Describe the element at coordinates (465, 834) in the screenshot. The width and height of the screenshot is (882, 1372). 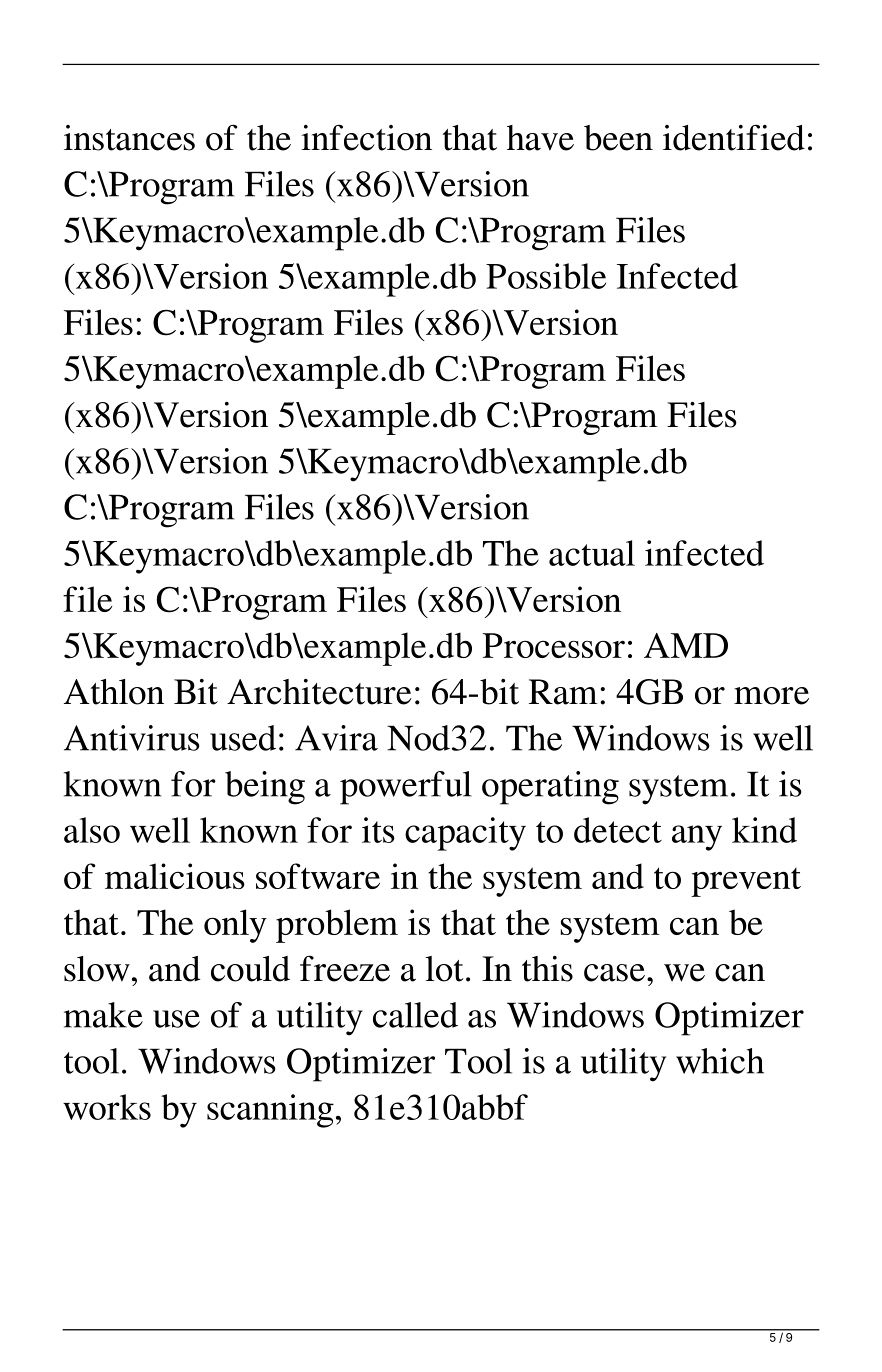
I see `capacity` at that location.
